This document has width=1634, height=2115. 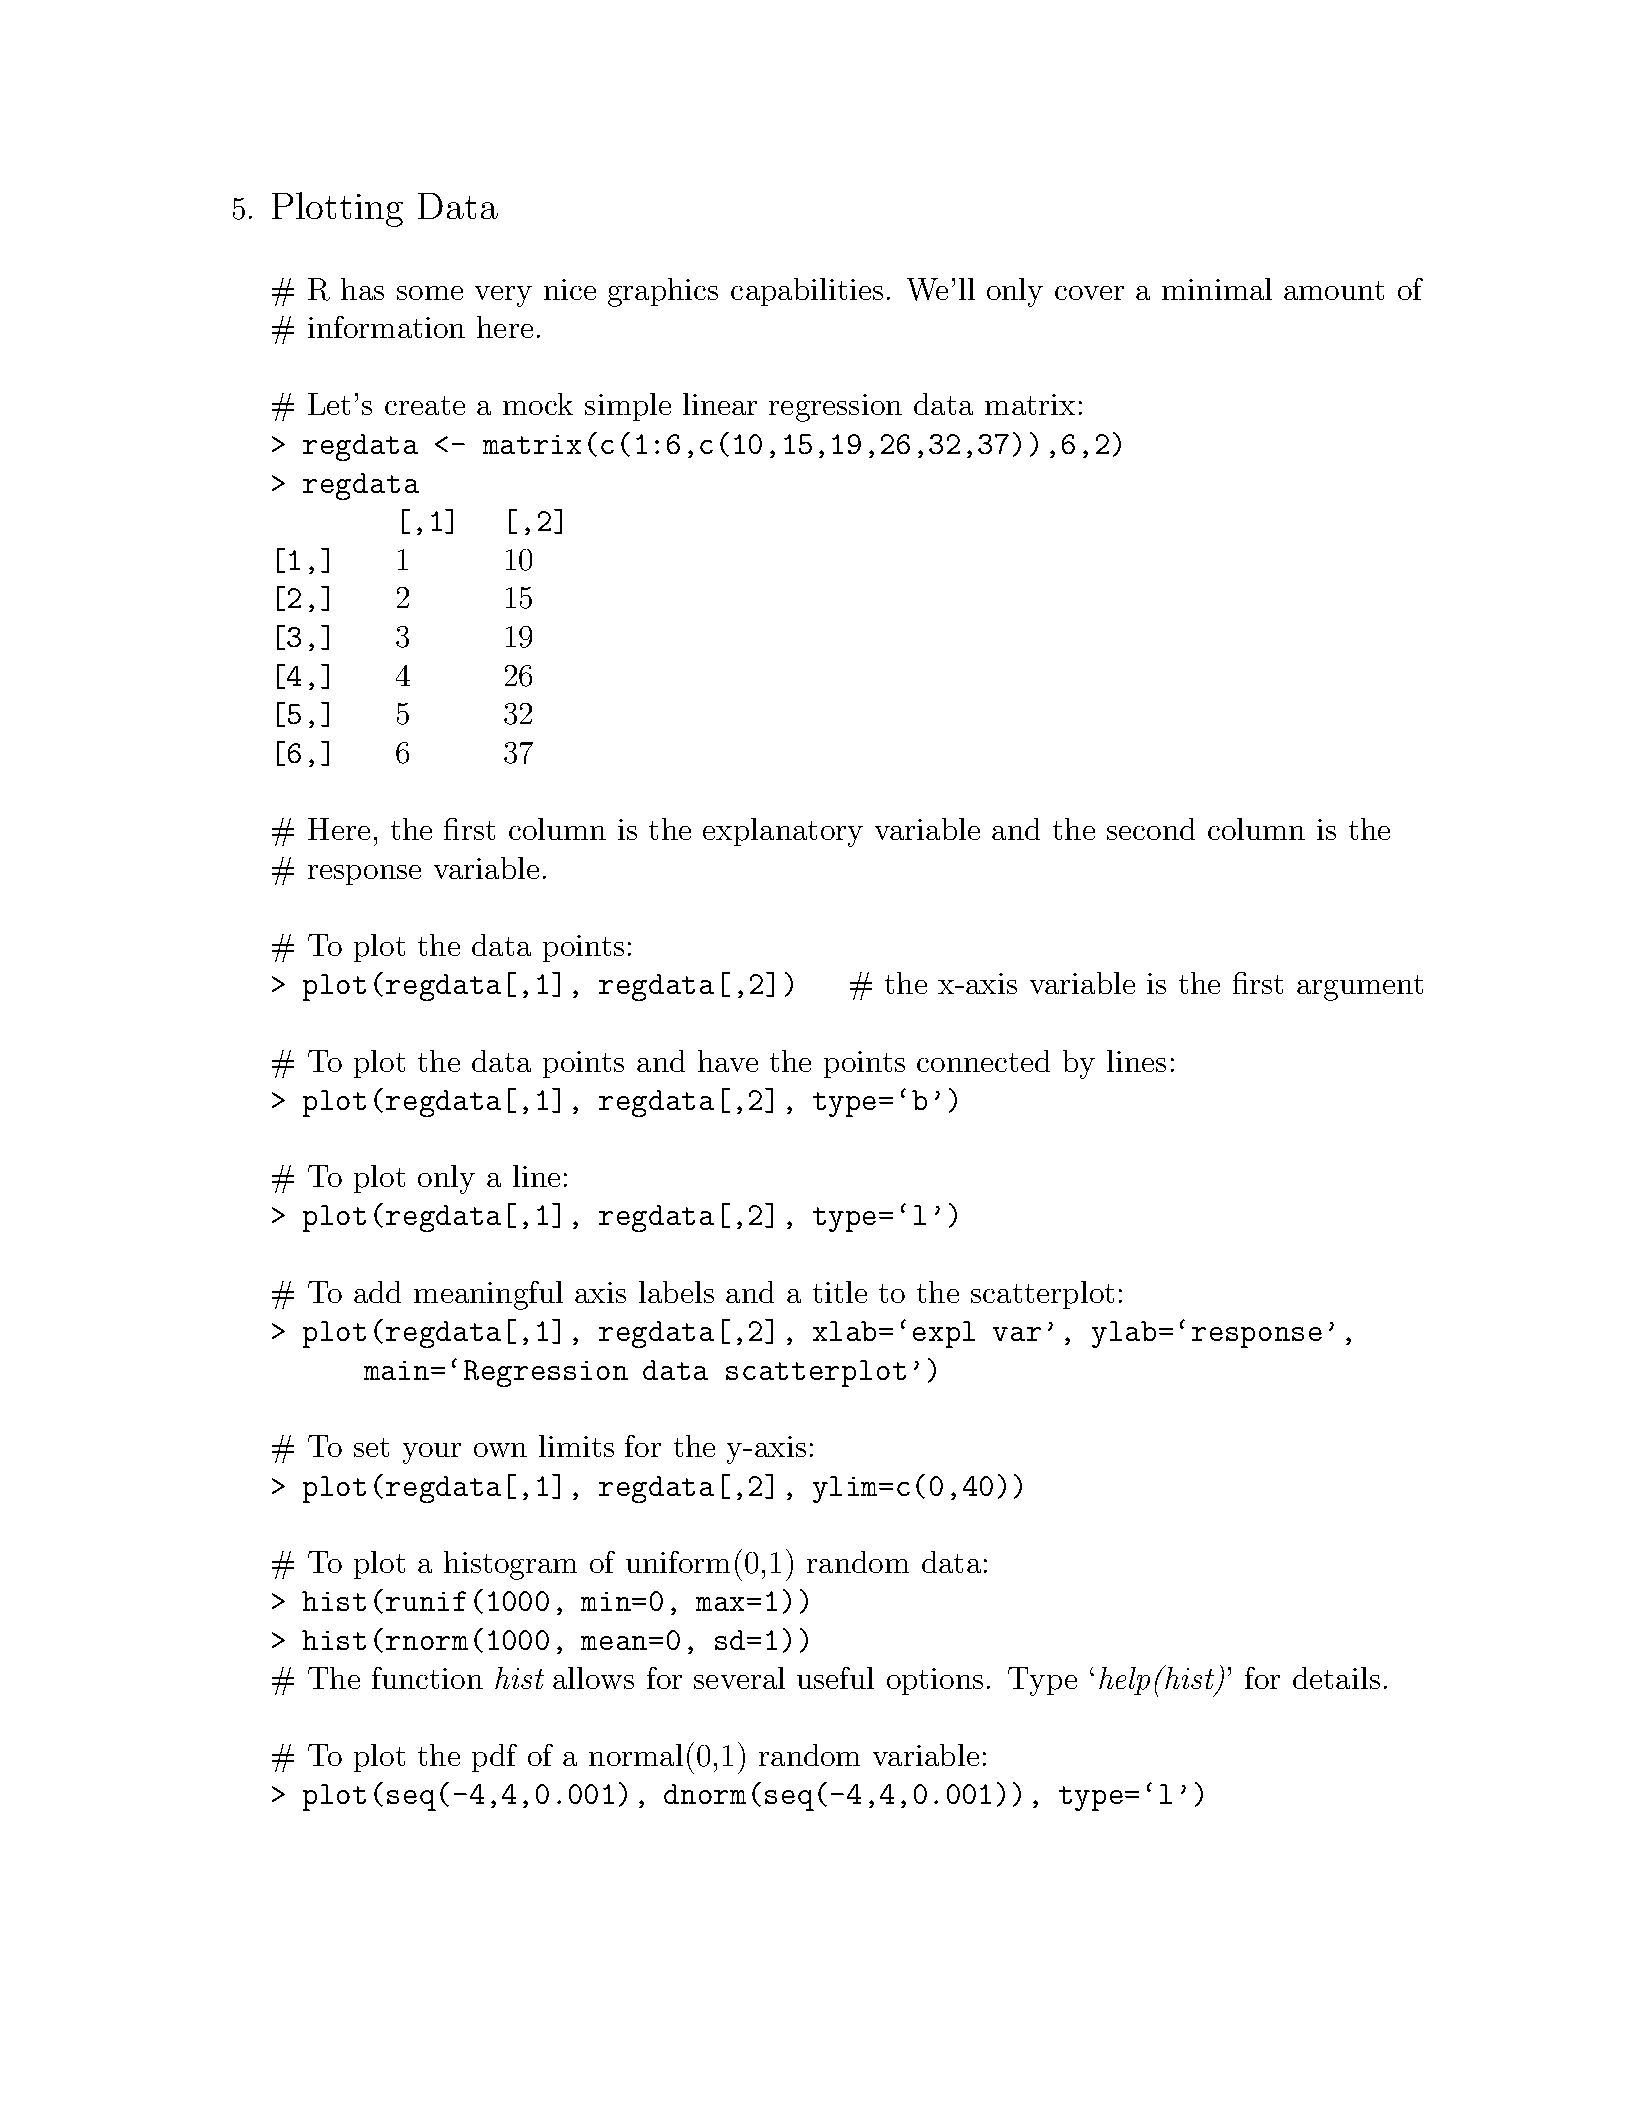 What do you see at coordinates (503, 296) in the document?
I see `very` at bounding box center [503, 296].
